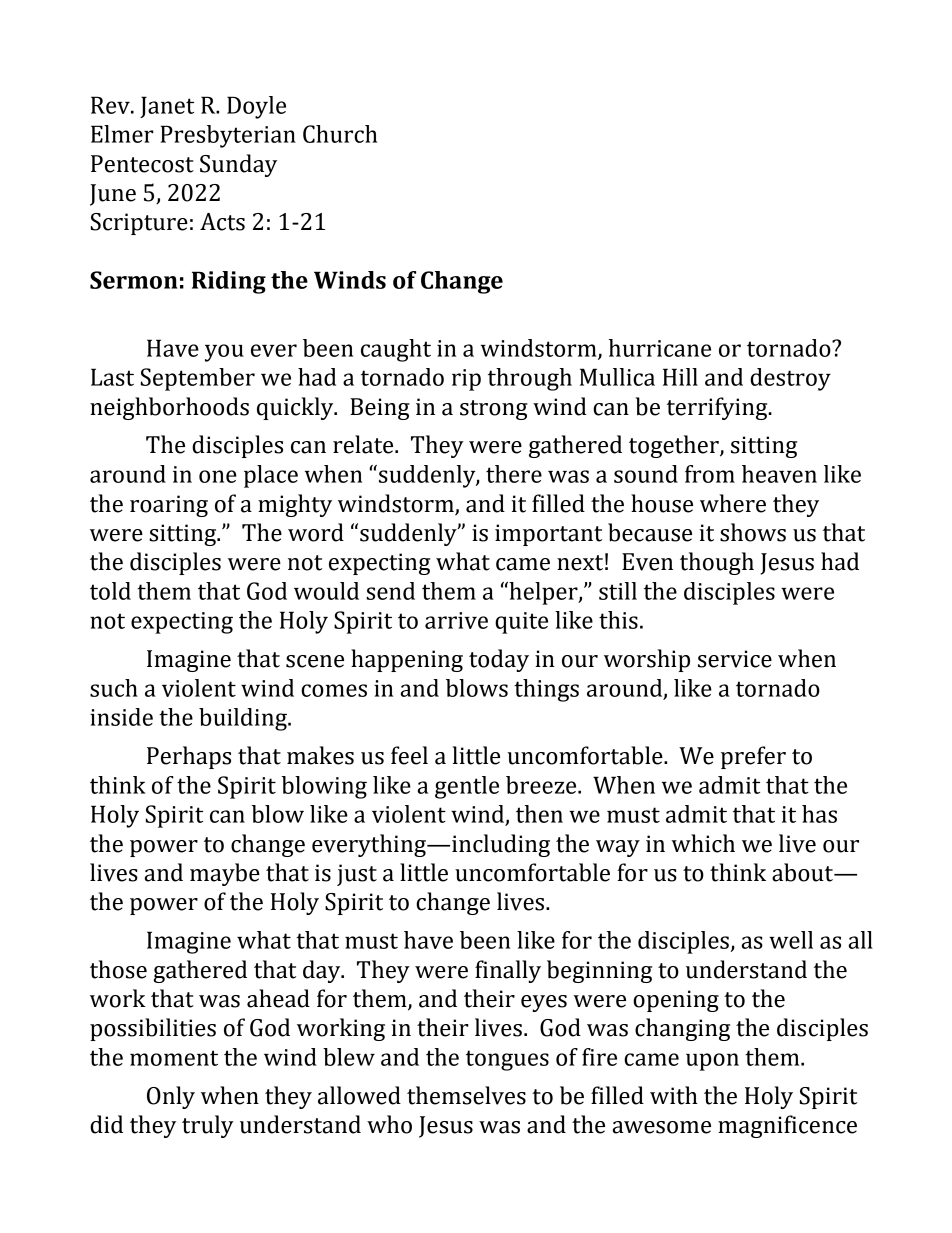 The width and height of the screenshot is (952, 1233). What do you see at coordinates (340, 134) in the screenshot?
I see `Church` at bounding box center [340, 134].
